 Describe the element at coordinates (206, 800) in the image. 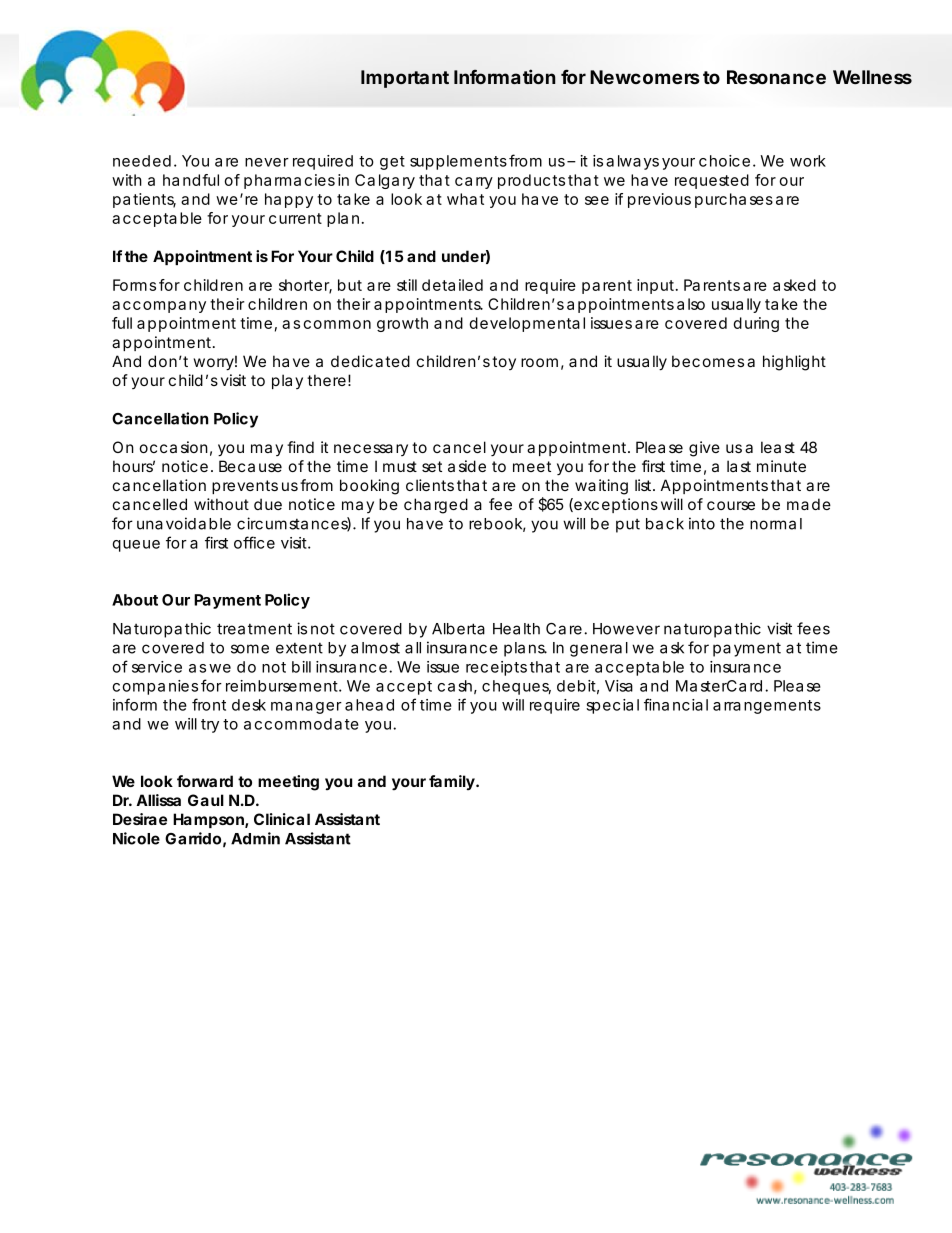

I see `Gaul` at that location.
